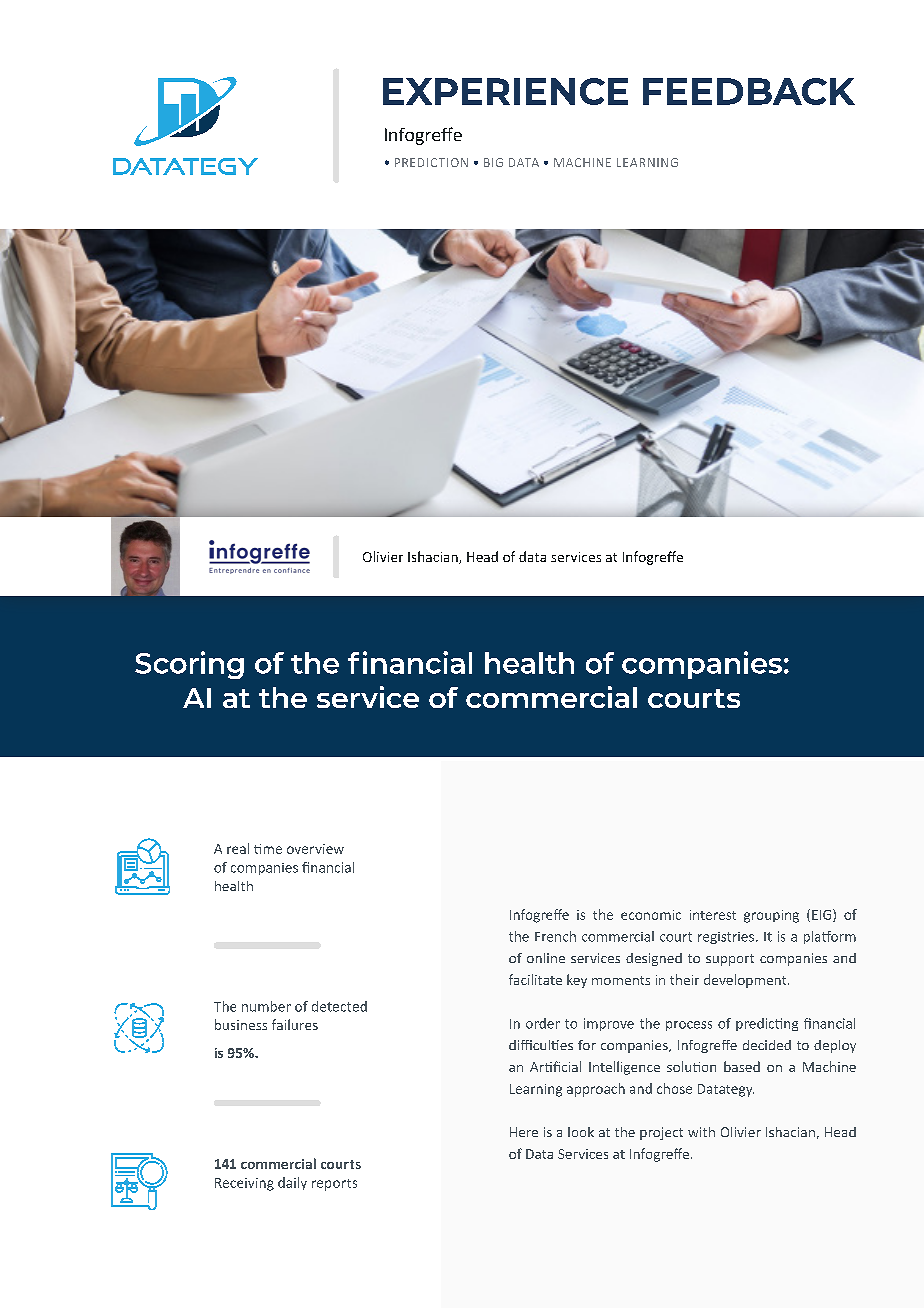  I want to click on Receiving, so click(244, 1184).
